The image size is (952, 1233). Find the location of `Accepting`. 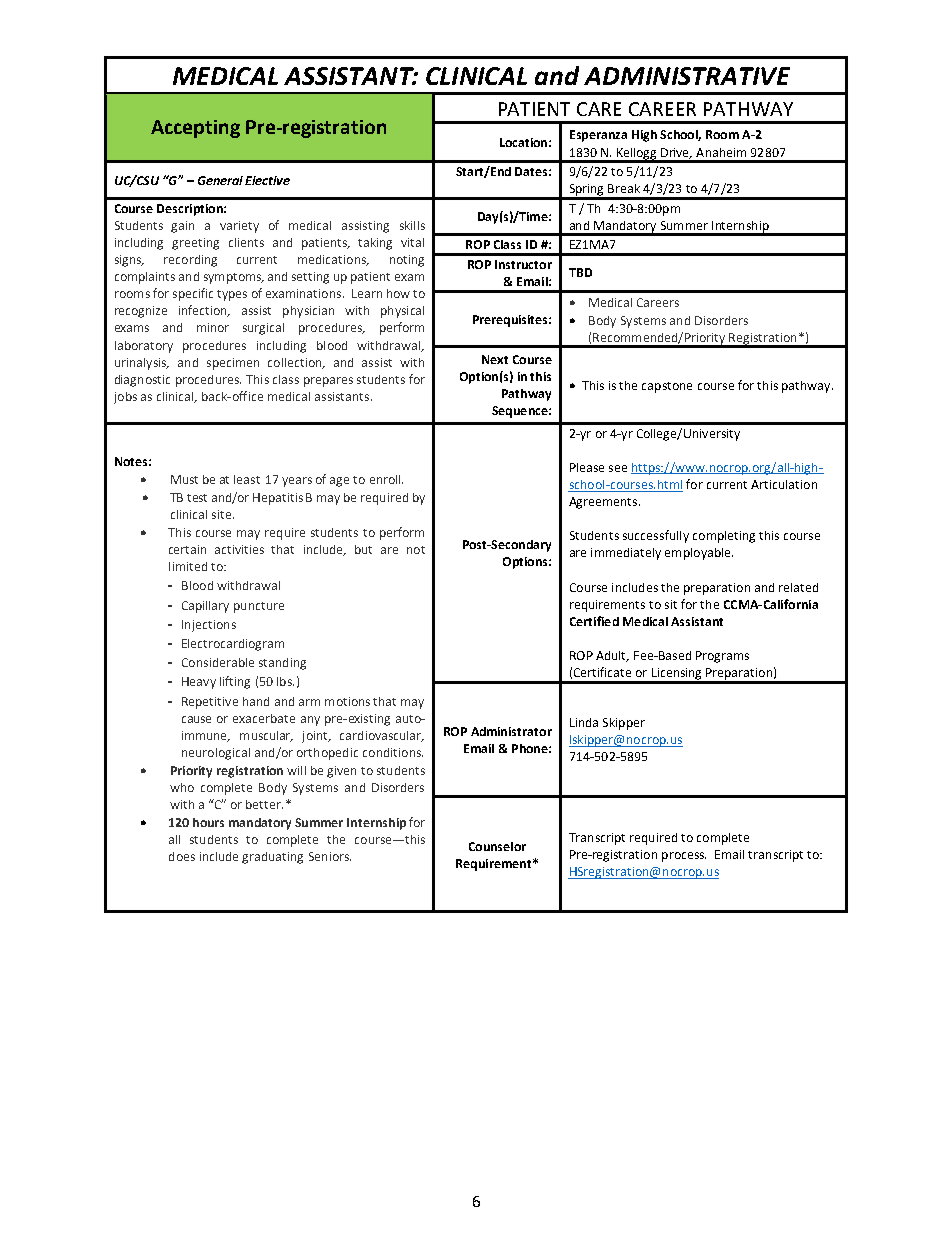

Accepting is located at coordinates (195, 129).
